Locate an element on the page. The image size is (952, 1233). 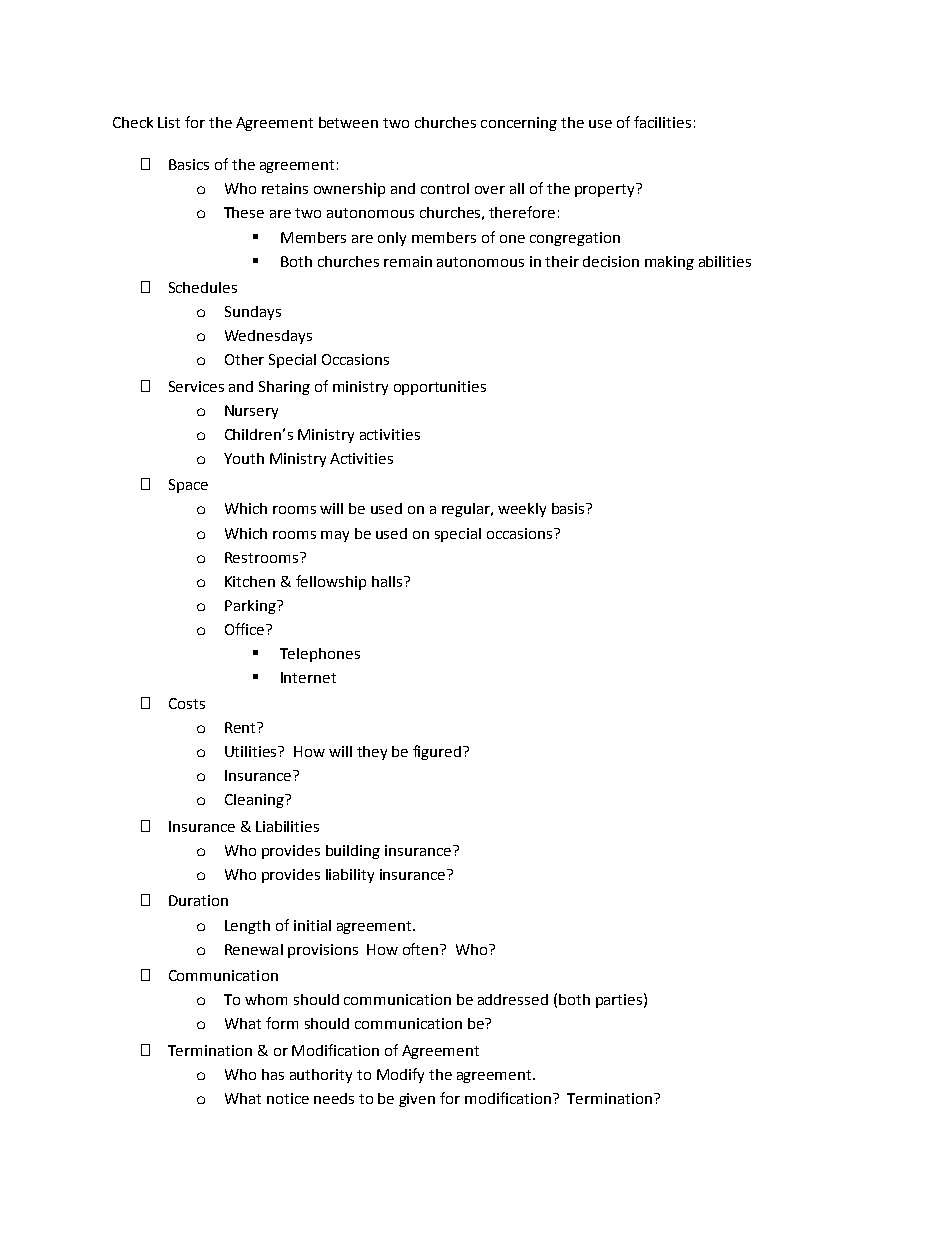
addressed is located at coordinates (513, 999).
